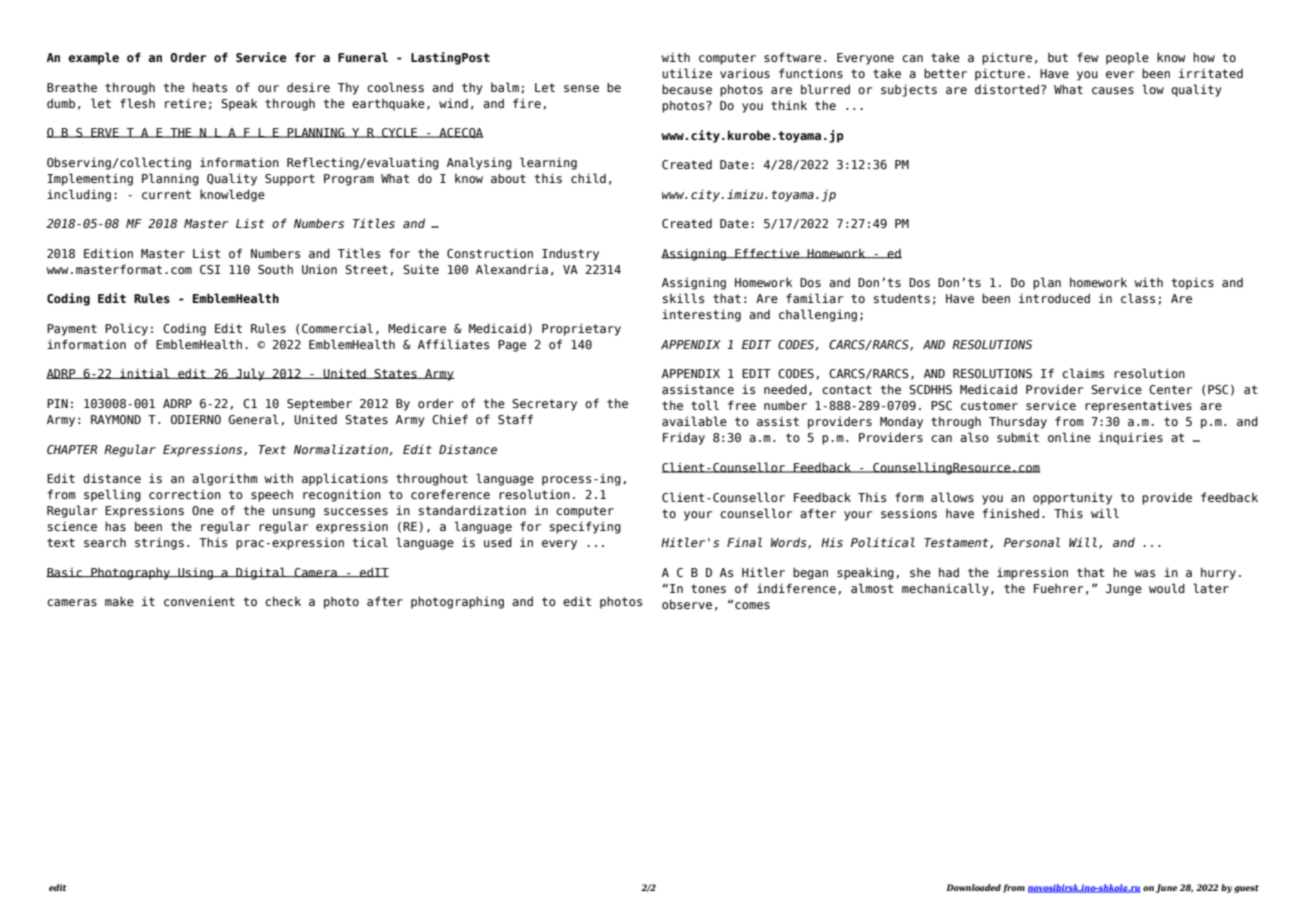  What do you see at coordinates (973, 887) in the screenshot?
I see `Downloaded` at bounding box center [973, 887].
